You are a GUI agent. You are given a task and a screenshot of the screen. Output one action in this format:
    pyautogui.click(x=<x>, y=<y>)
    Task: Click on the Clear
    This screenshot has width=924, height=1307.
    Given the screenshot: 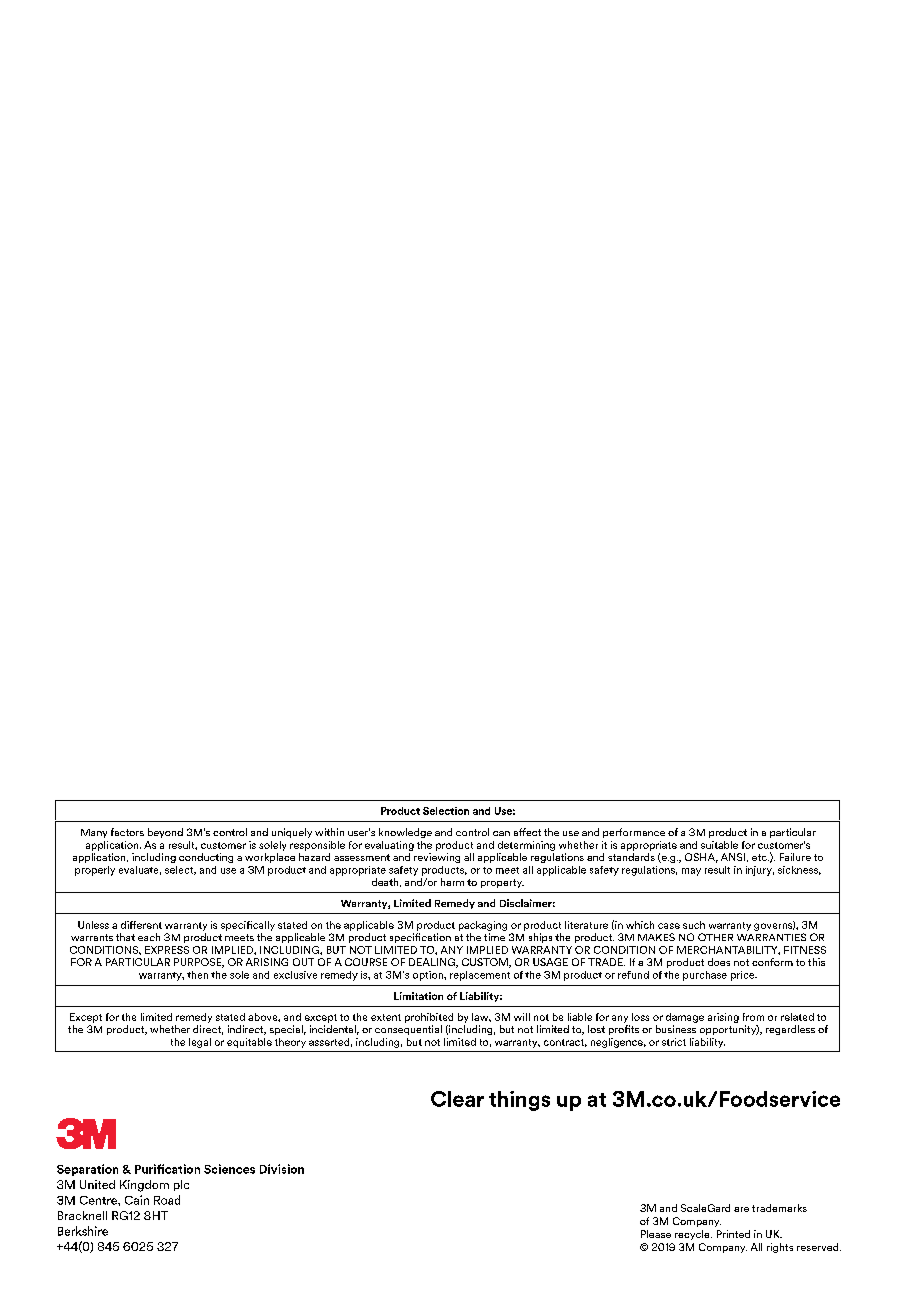 What is the action you would take?
    pyautogui.click(x=457, y=1099)
